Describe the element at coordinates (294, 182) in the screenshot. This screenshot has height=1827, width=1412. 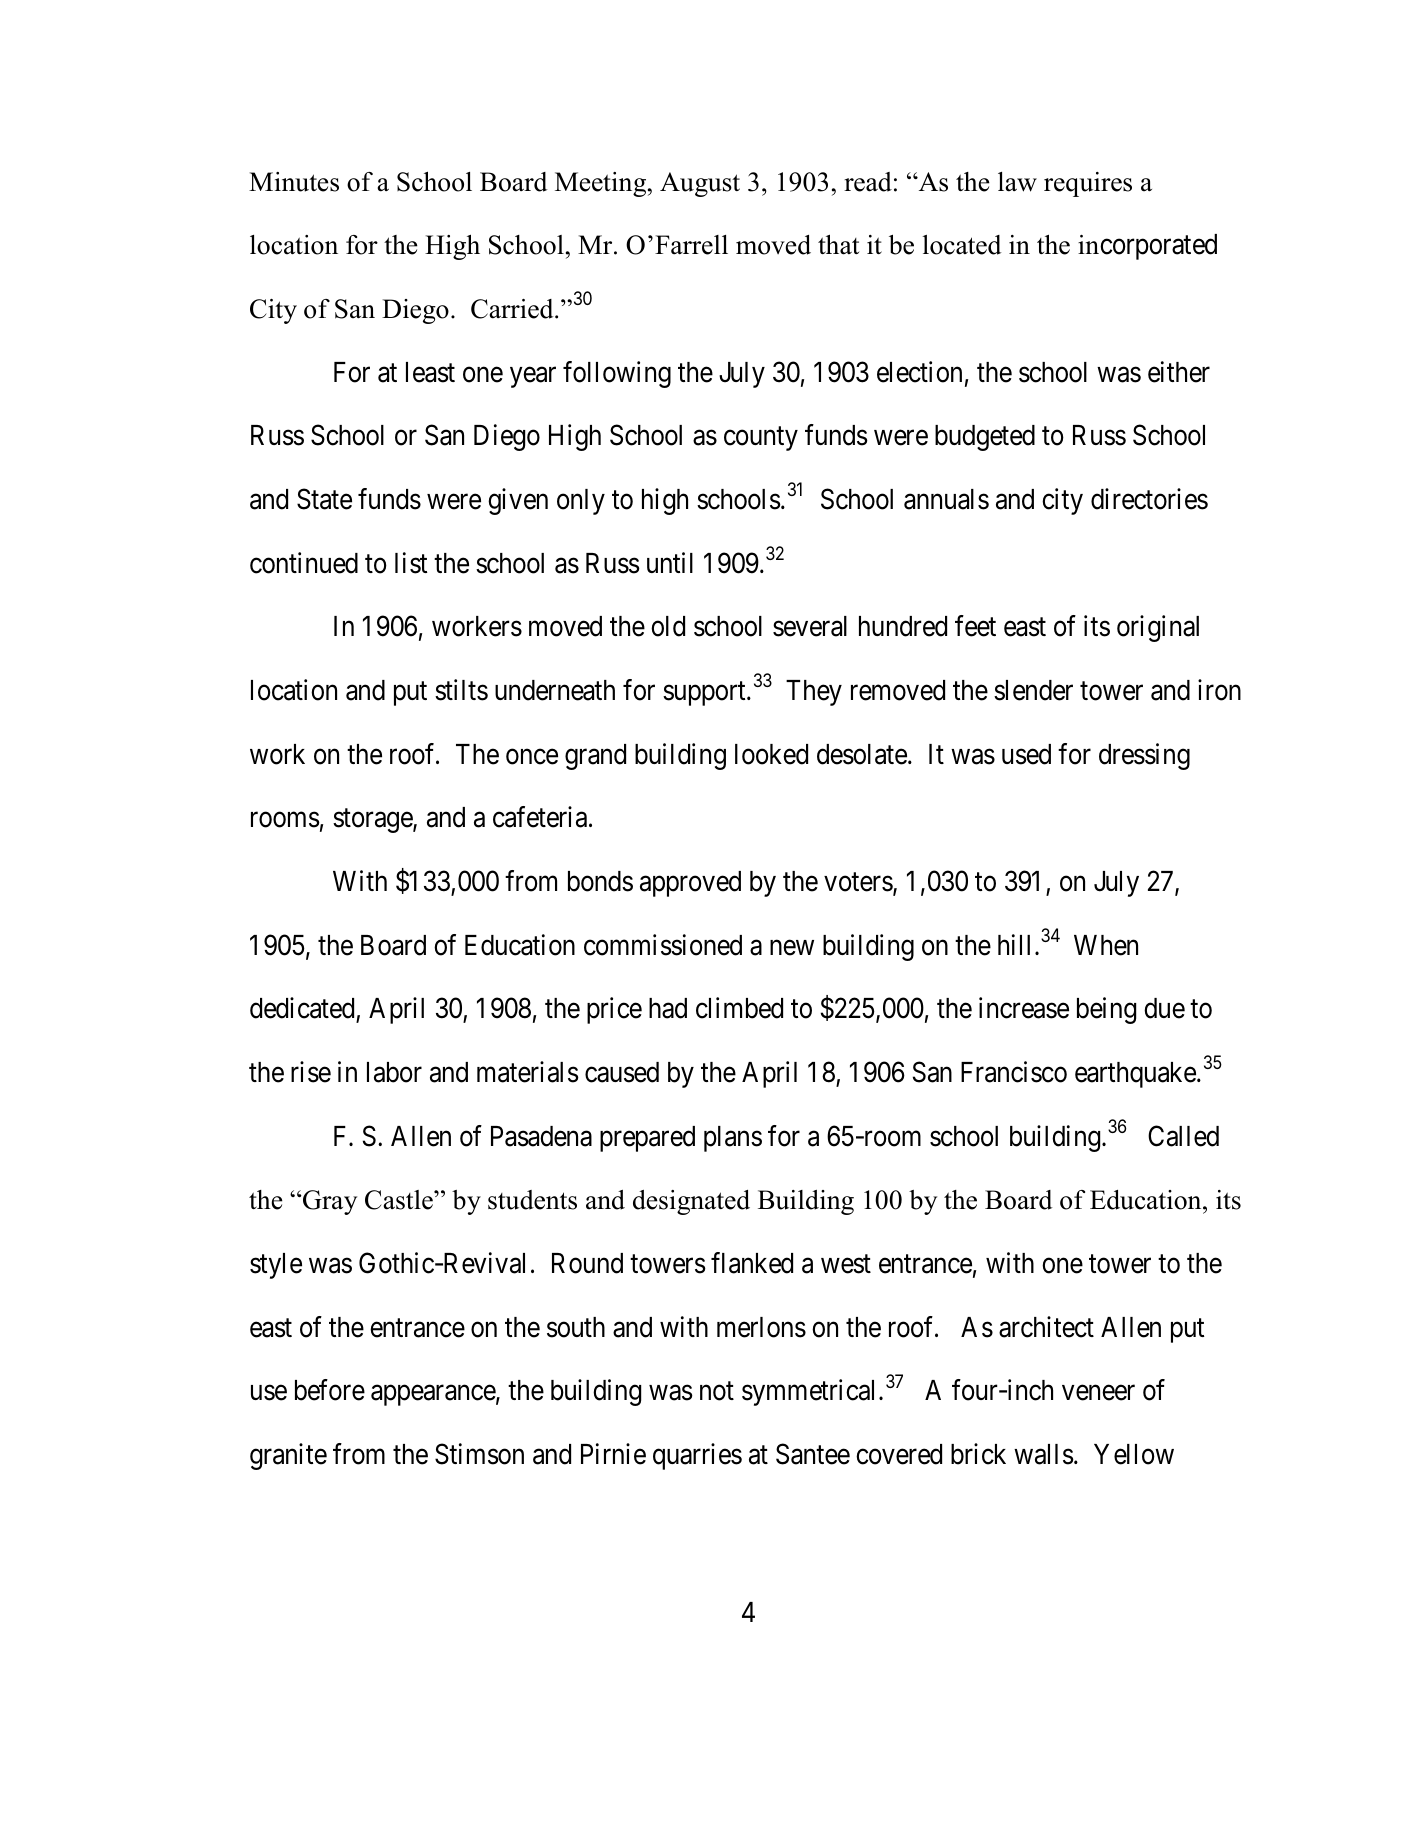
I see `Minutes` at that location.
